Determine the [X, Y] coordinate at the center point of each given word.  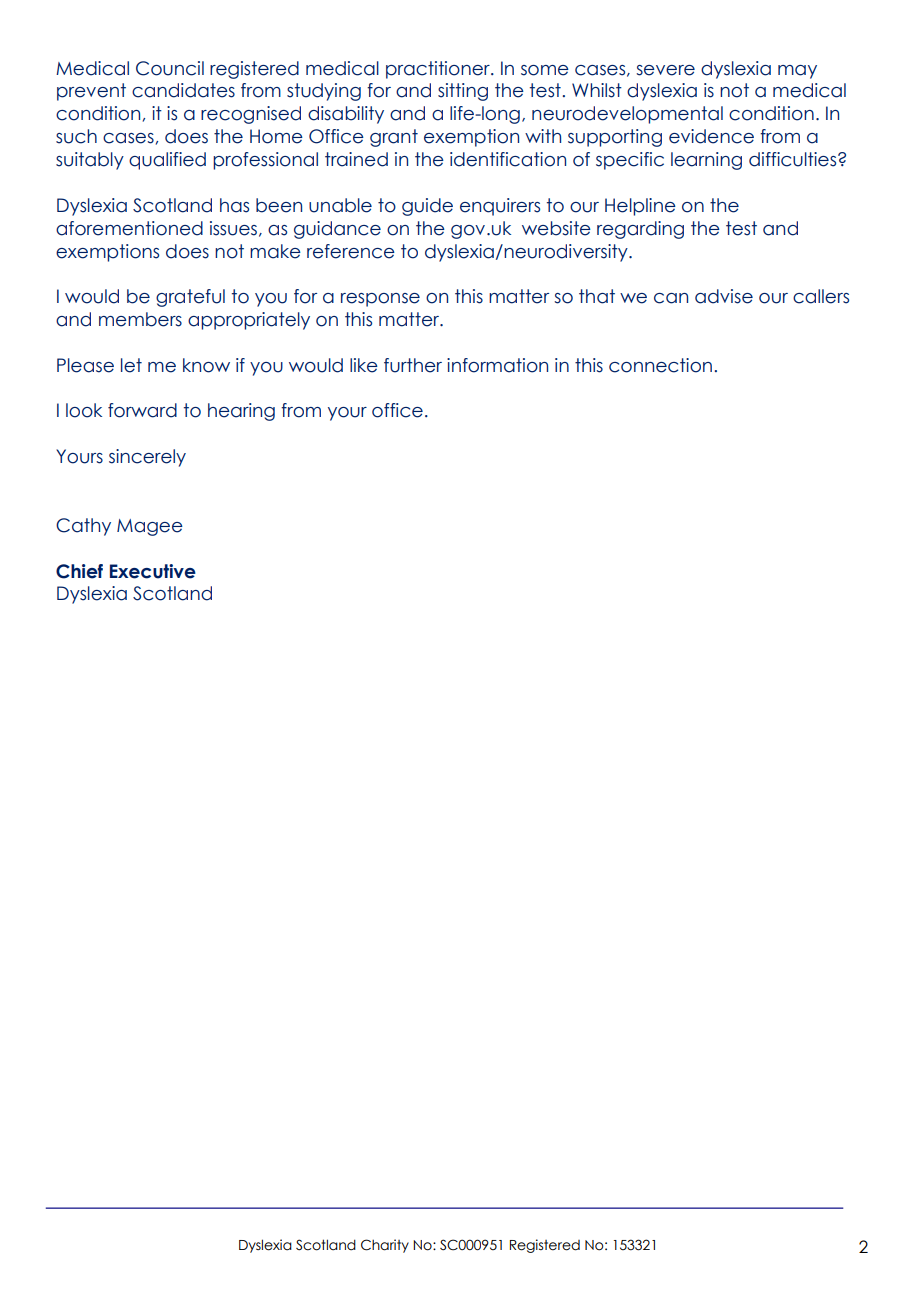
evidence [711, 136]
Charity [385, 1246]
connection [660, 365]
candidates [183, 90]
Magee [150, 527]
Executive [153, 571]
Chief [79, 571]
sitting [463, 92]
